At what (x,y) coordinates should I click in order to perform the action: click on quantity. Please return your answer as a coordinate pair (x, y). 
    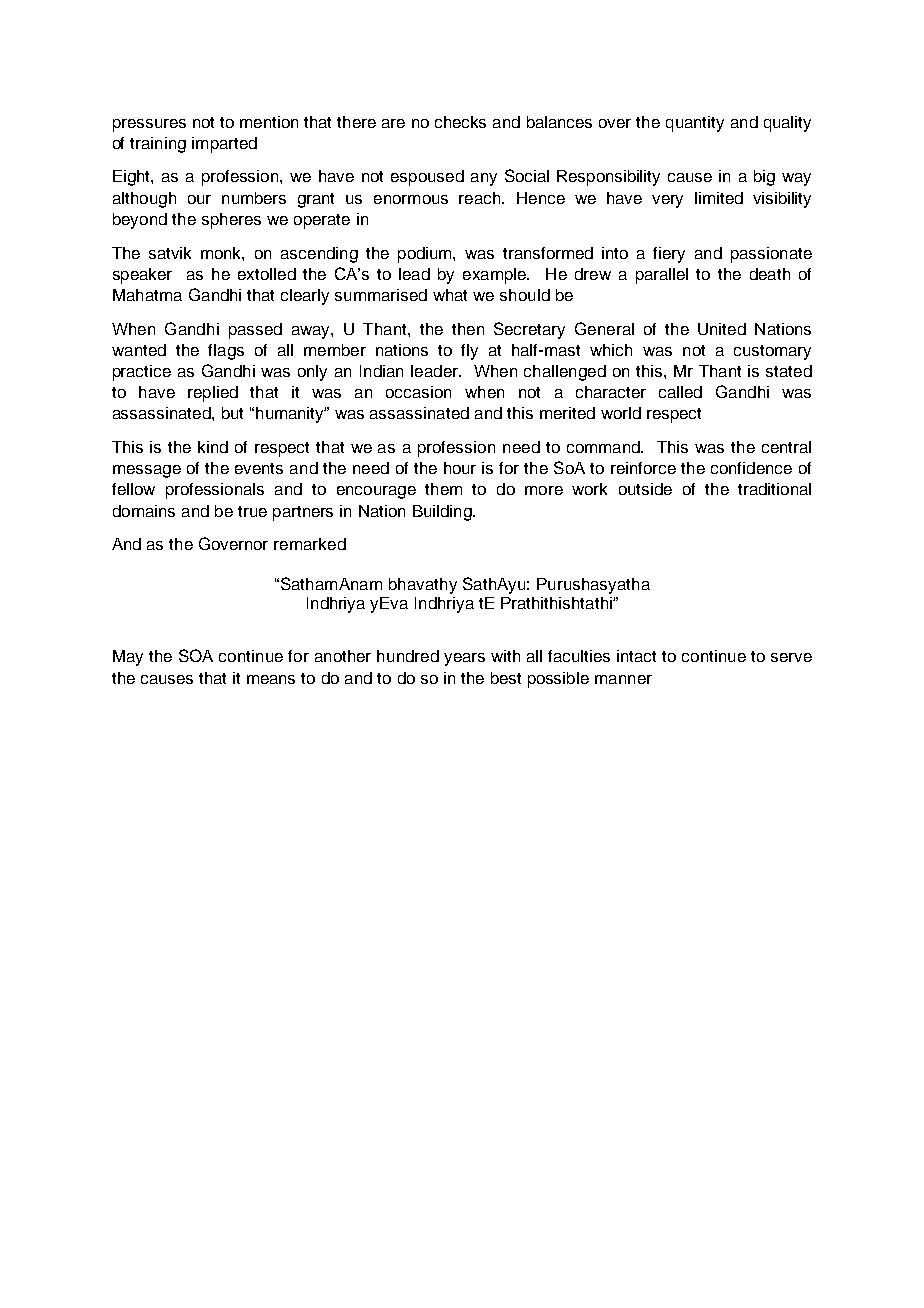
    Looking at the image, I should click on (695, 124).
